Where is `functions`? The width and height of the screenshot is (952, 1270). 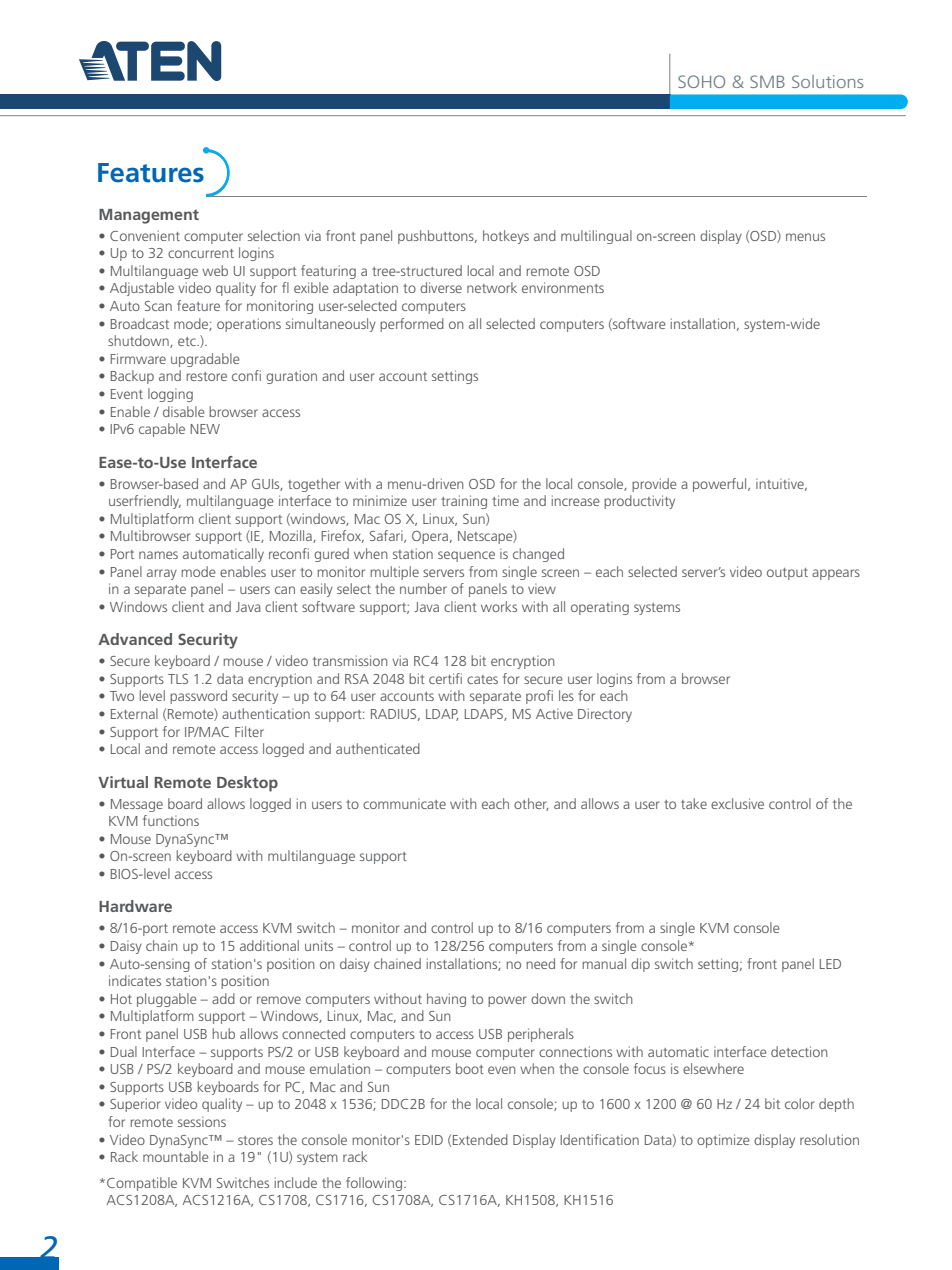
functions is located at coordinates (171, 820).
